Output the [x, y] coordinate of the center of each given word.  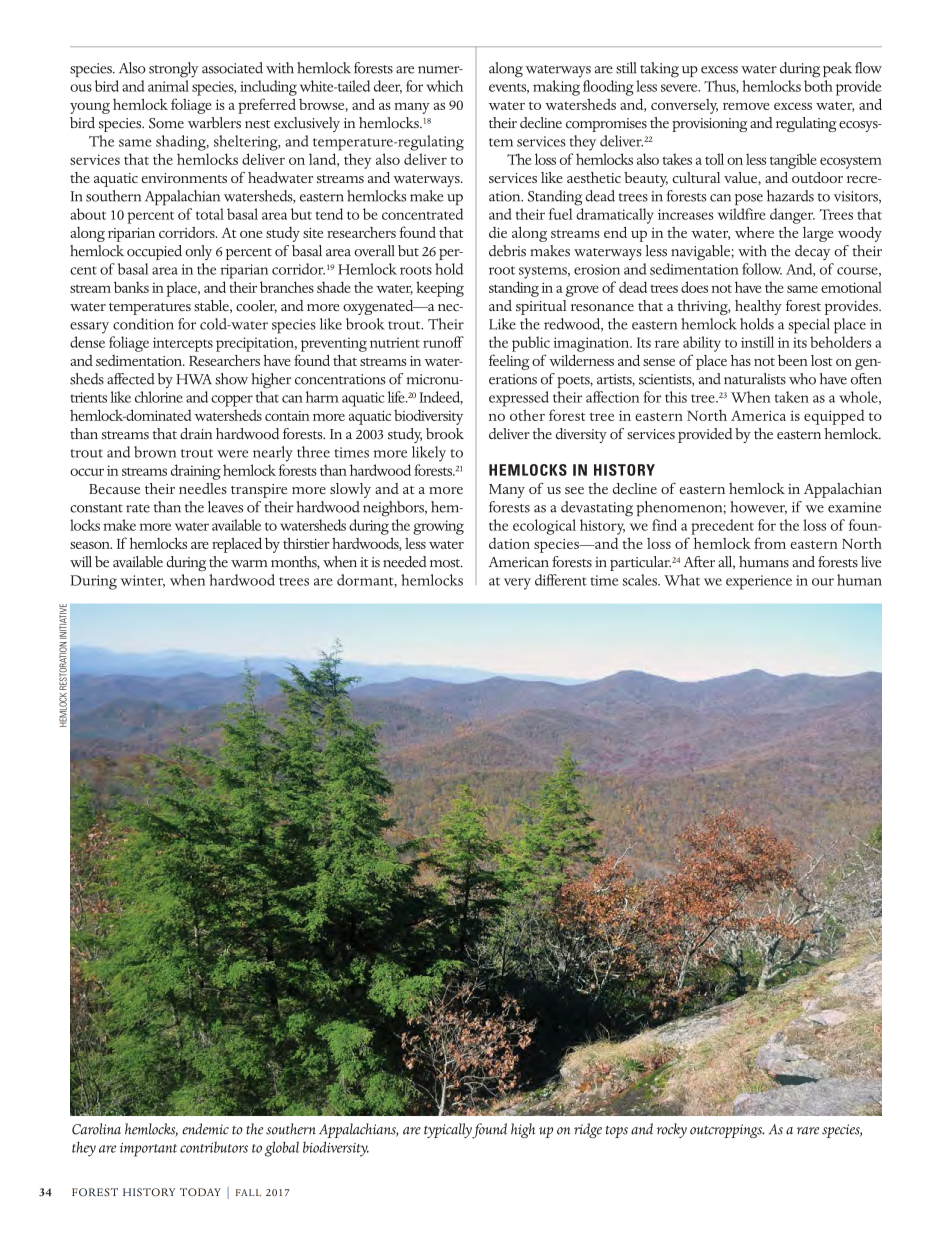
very [517, 584]
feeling [509, 362]
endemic [205, 1129]
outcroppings [727, 1131]
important [148, 1150]
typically [448, 1130]
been [793, 360]
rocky [672, 1130]
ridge [588, 1130]
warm [249, 564]
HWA [194, 379]
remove [746, 106]
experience [759, 582]
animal [168, 86]
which [444, 86]
